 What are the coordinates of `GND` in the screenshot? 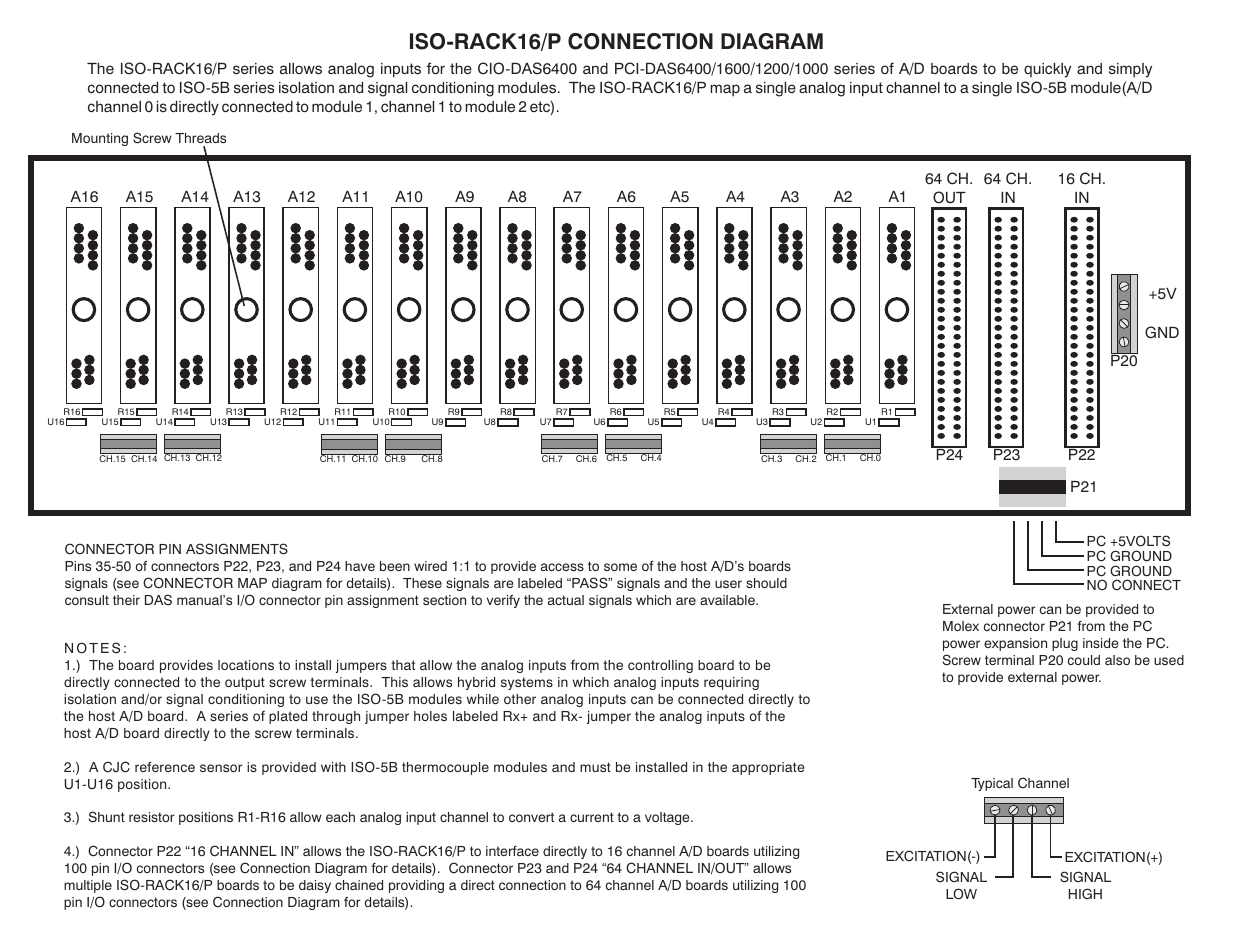 It's located at (1162, 332).
